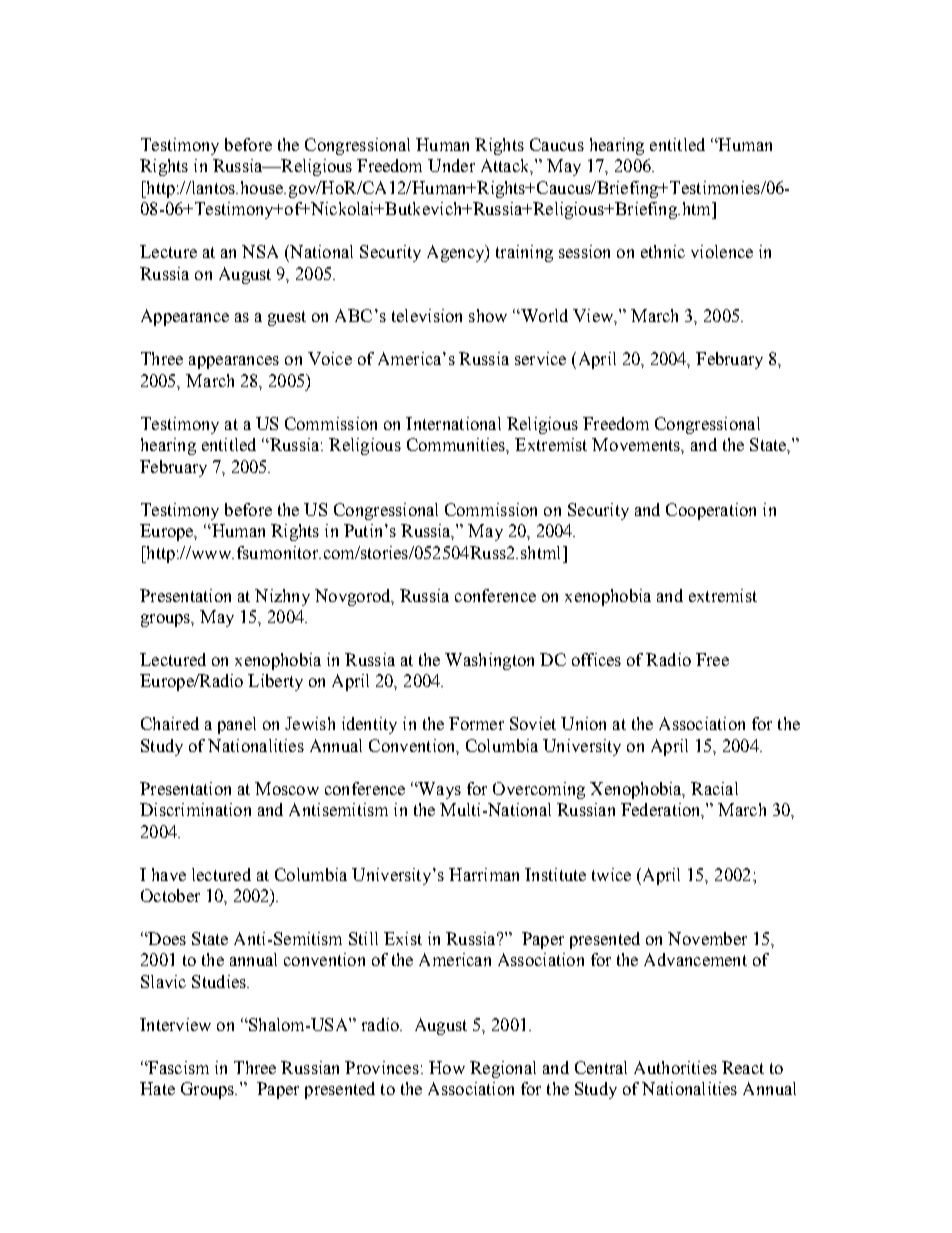  I want to click on Under, so click(451, 165).
